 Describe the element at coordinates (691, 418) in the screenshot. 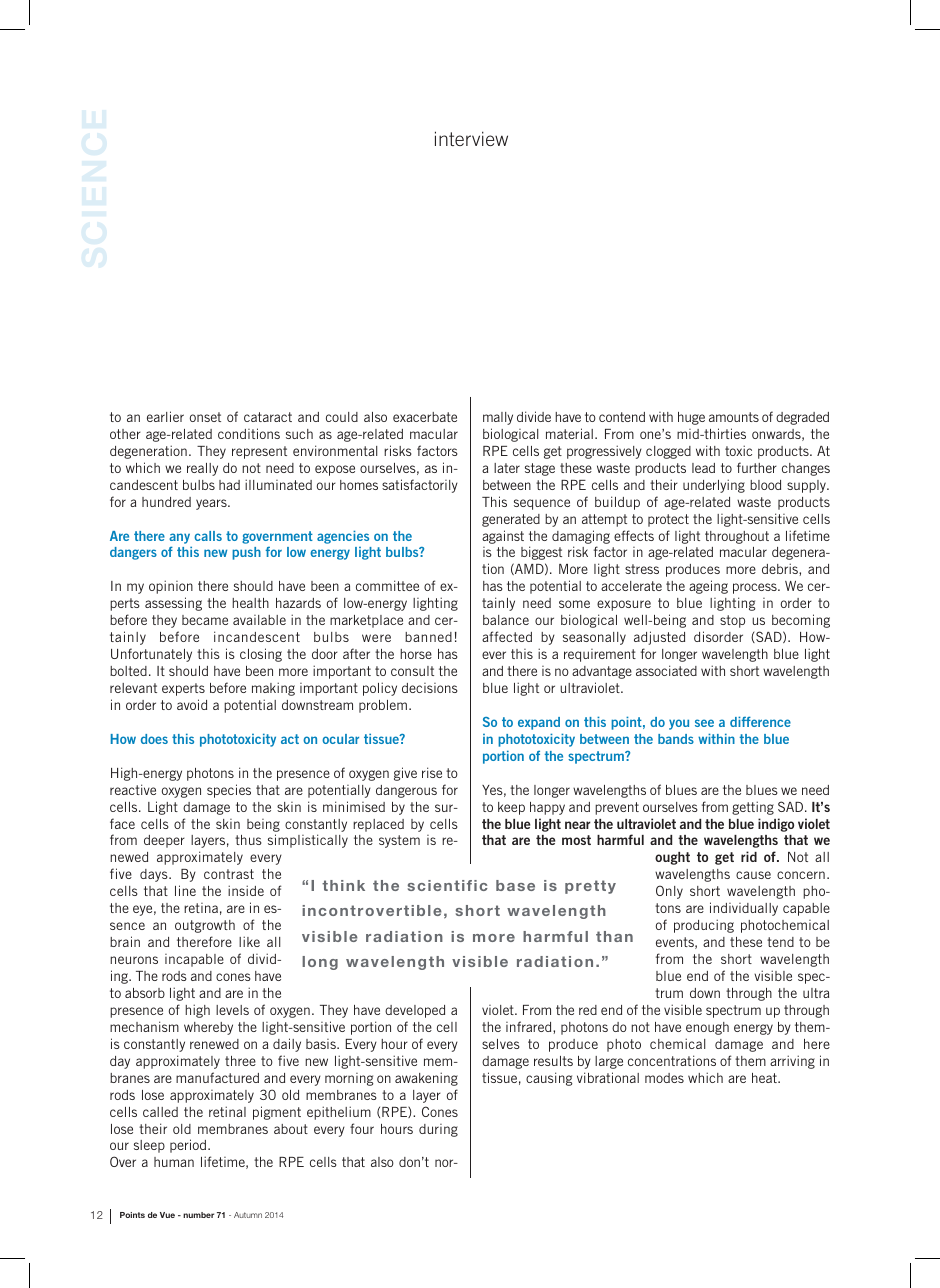

I see `huge` at that location.
